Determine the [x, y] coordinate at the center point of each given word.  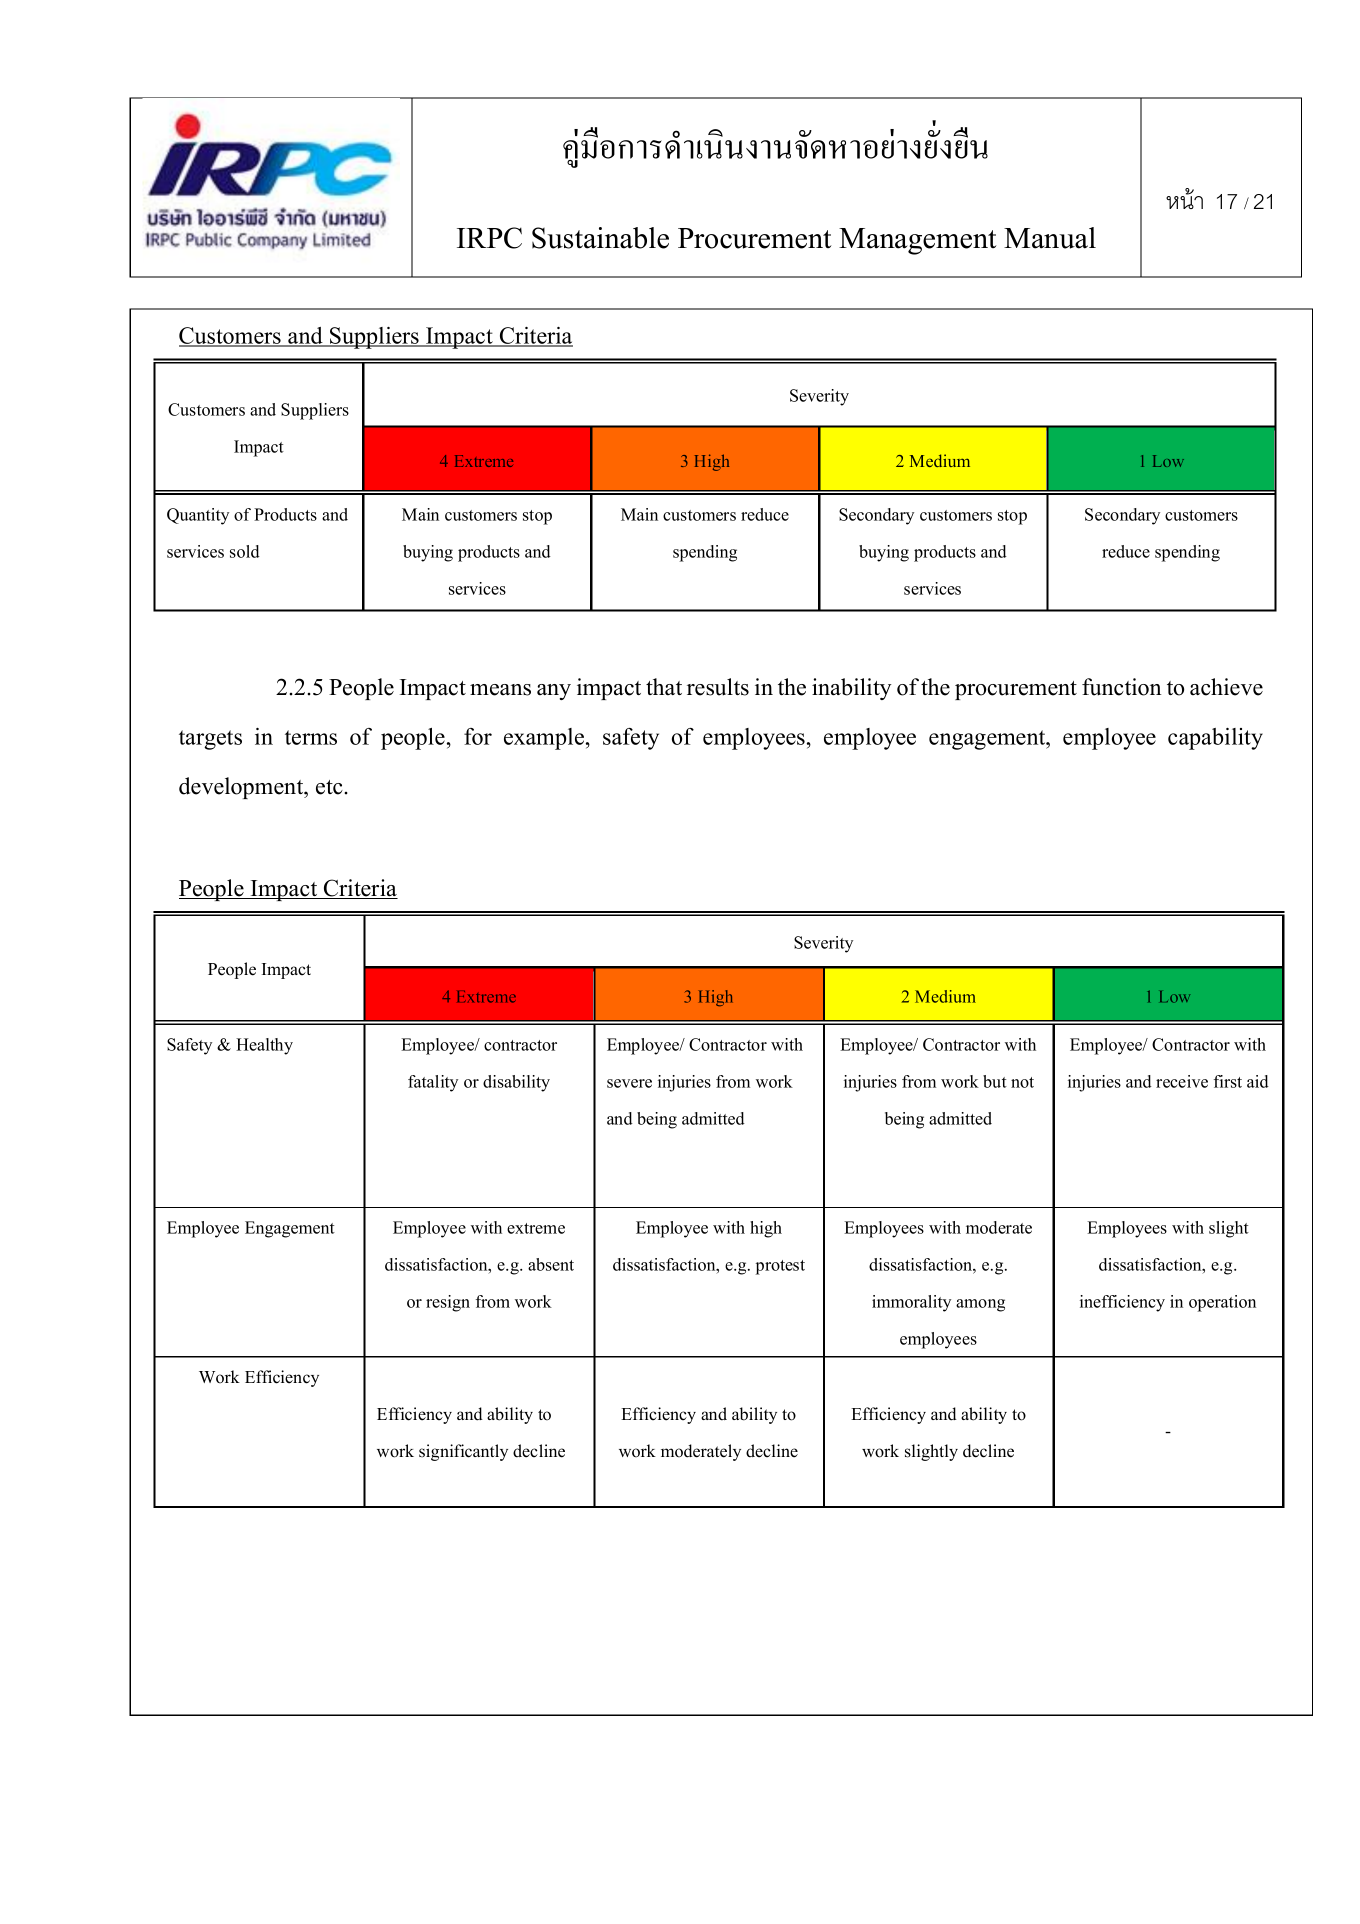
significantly [463, 1452]
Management [918, 241]
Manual [1050, 238]
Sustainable [600, 238]
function [1121, 687]
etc [330, 787]
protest [780, 1267]
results [718, 687]
